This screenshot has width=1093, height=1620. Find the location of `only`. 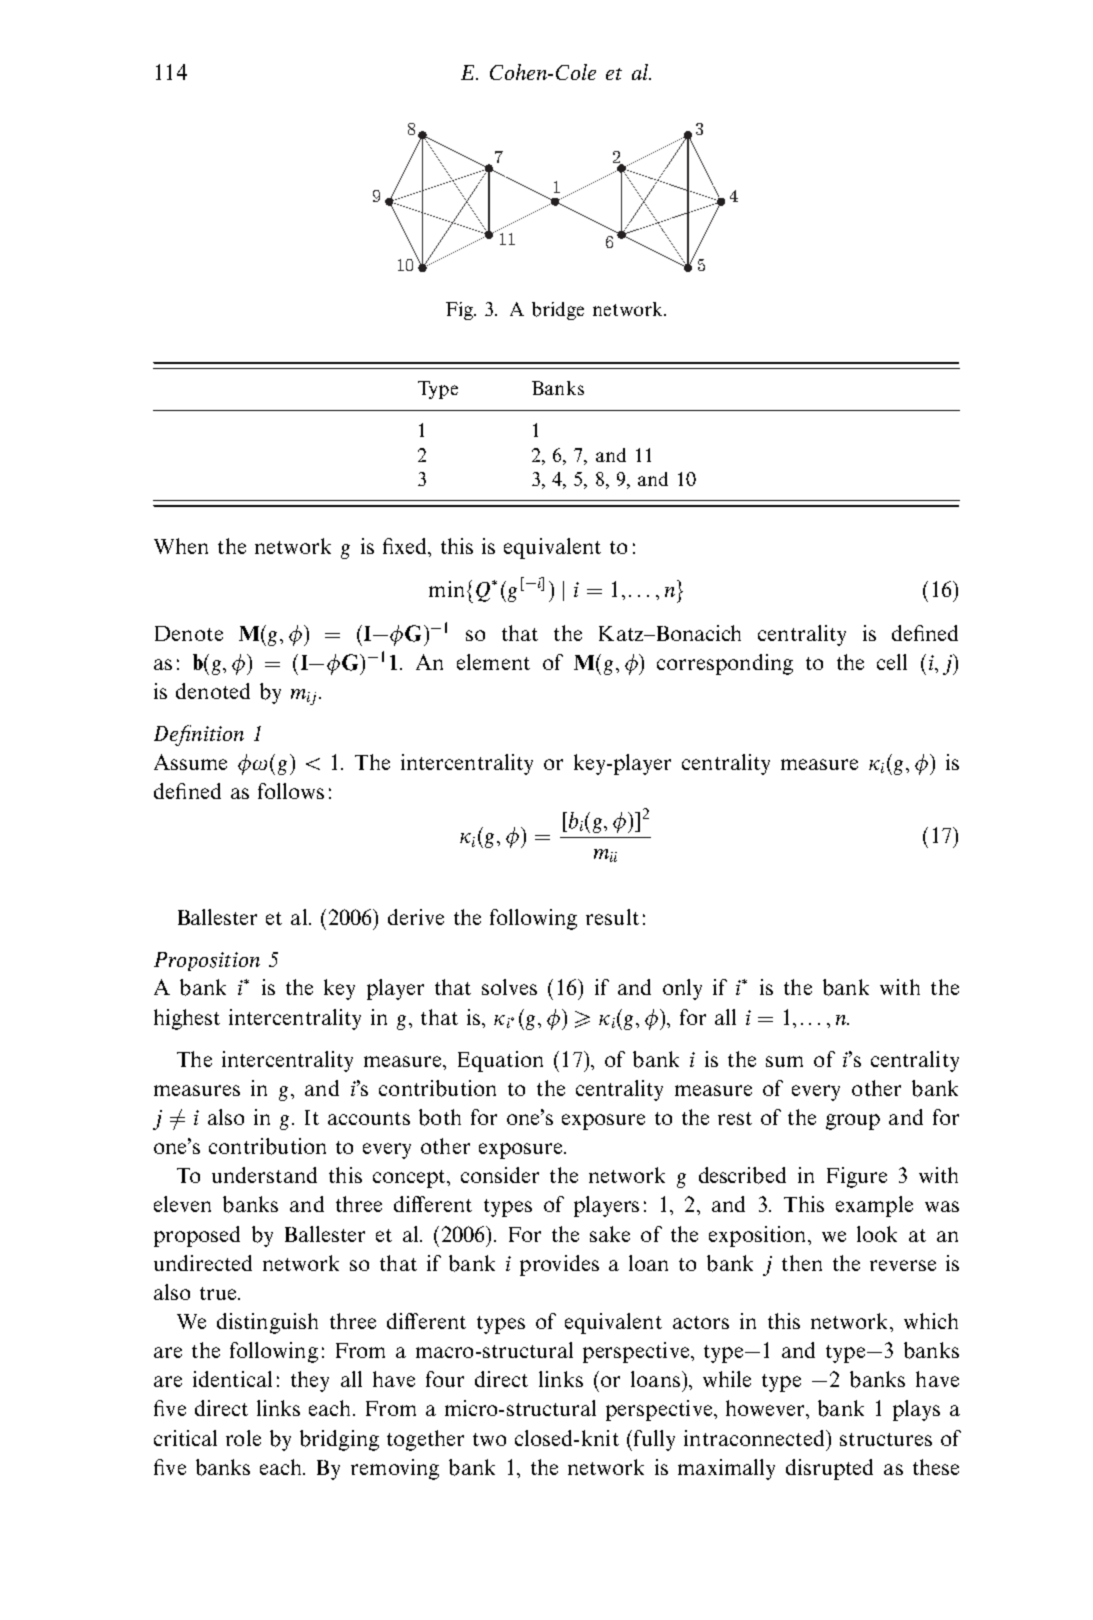

only is located at coordinates (682, 989).
